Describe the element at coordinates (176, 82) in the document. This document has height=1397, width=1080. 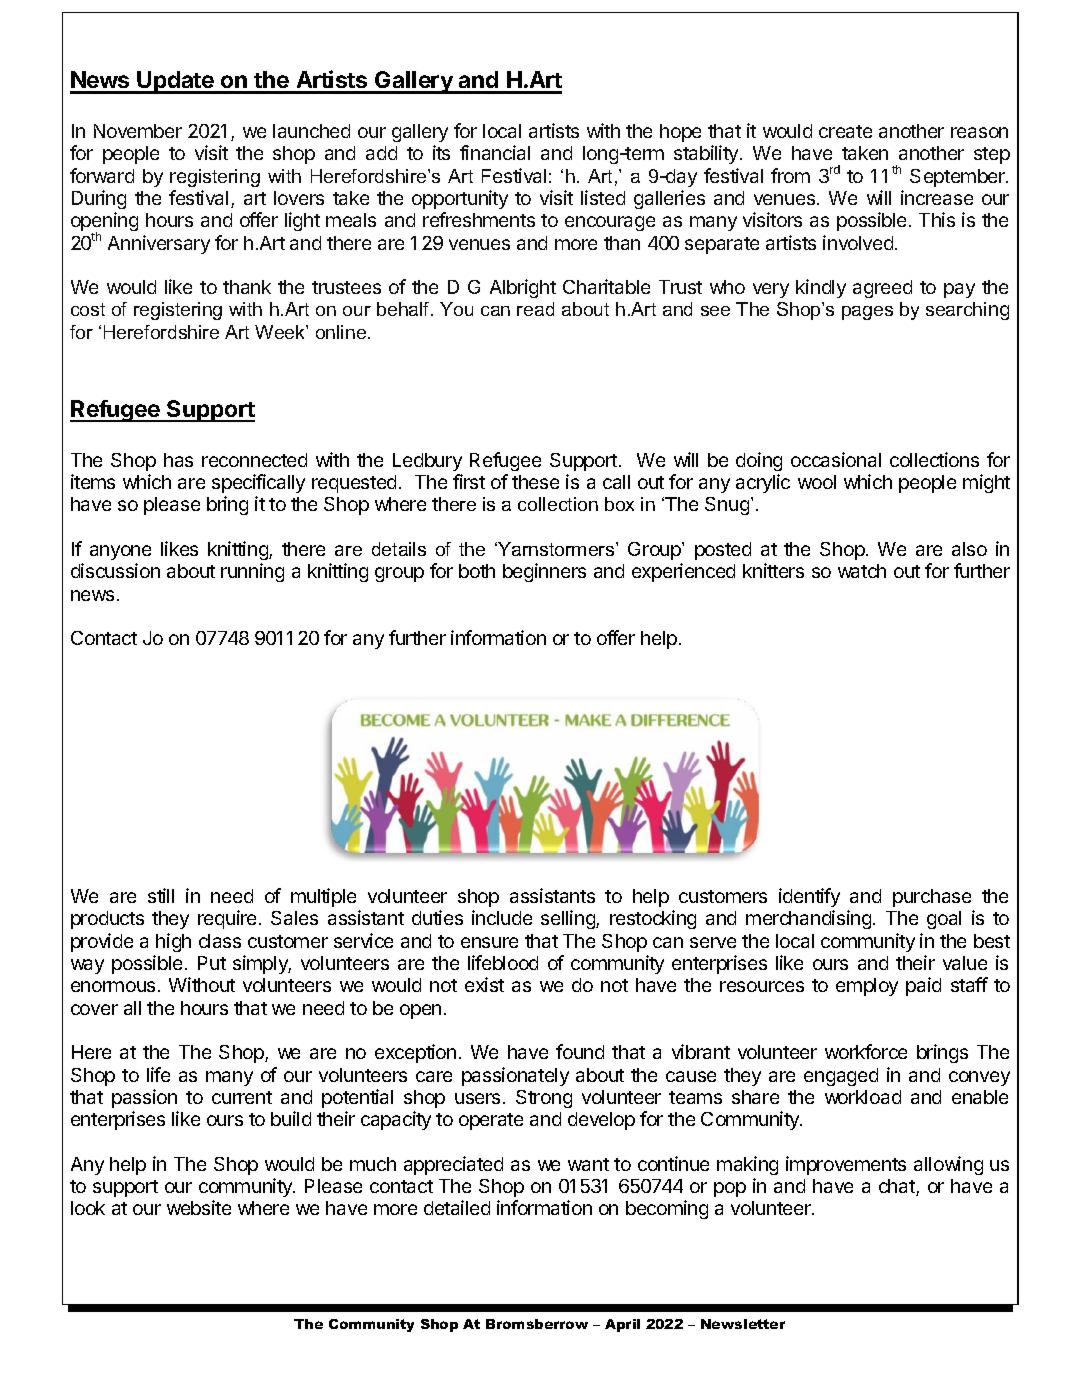
I see `Update` at that location.
